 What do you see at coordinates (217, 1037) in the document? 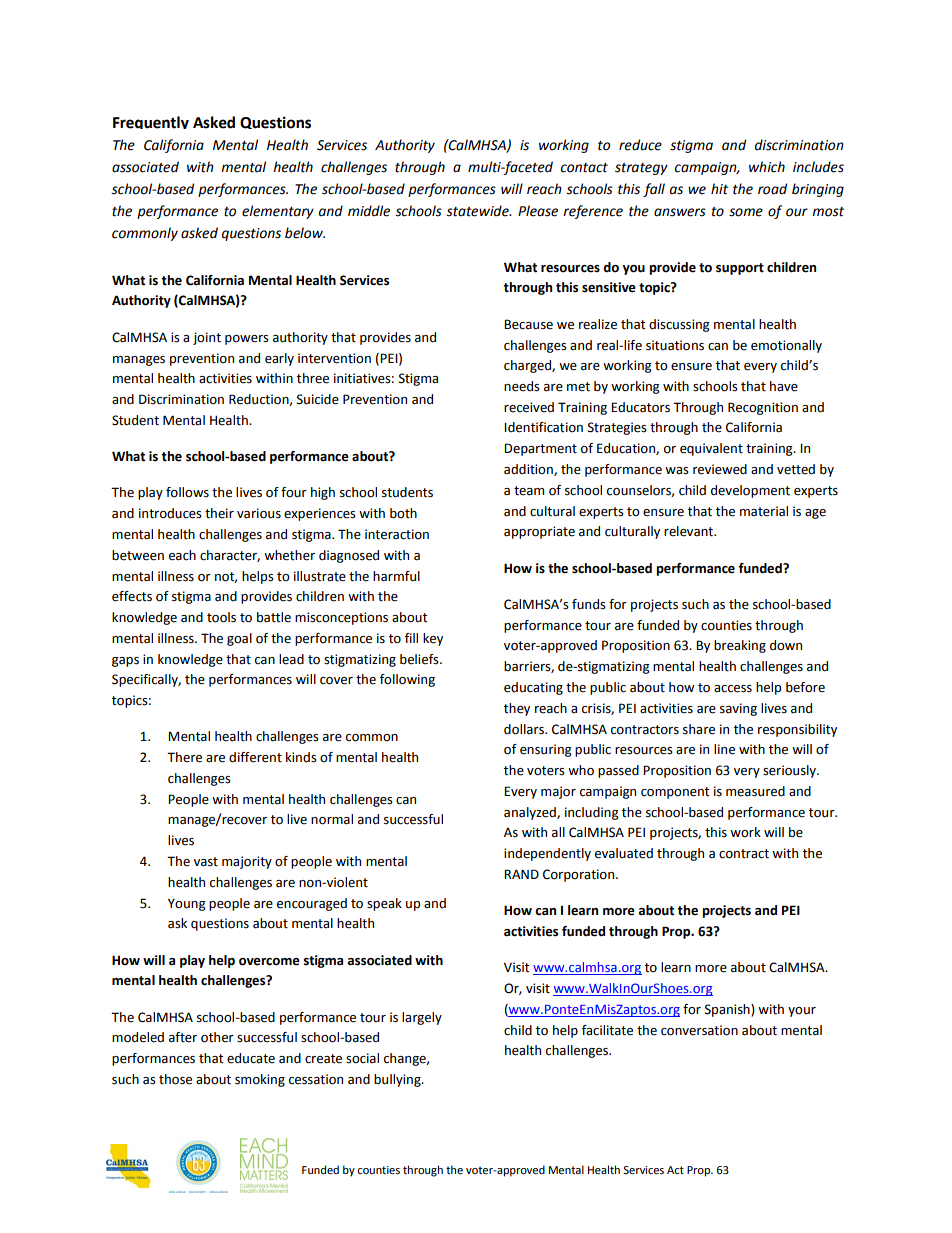
I see `other` at bounding box center [217, 1037].
